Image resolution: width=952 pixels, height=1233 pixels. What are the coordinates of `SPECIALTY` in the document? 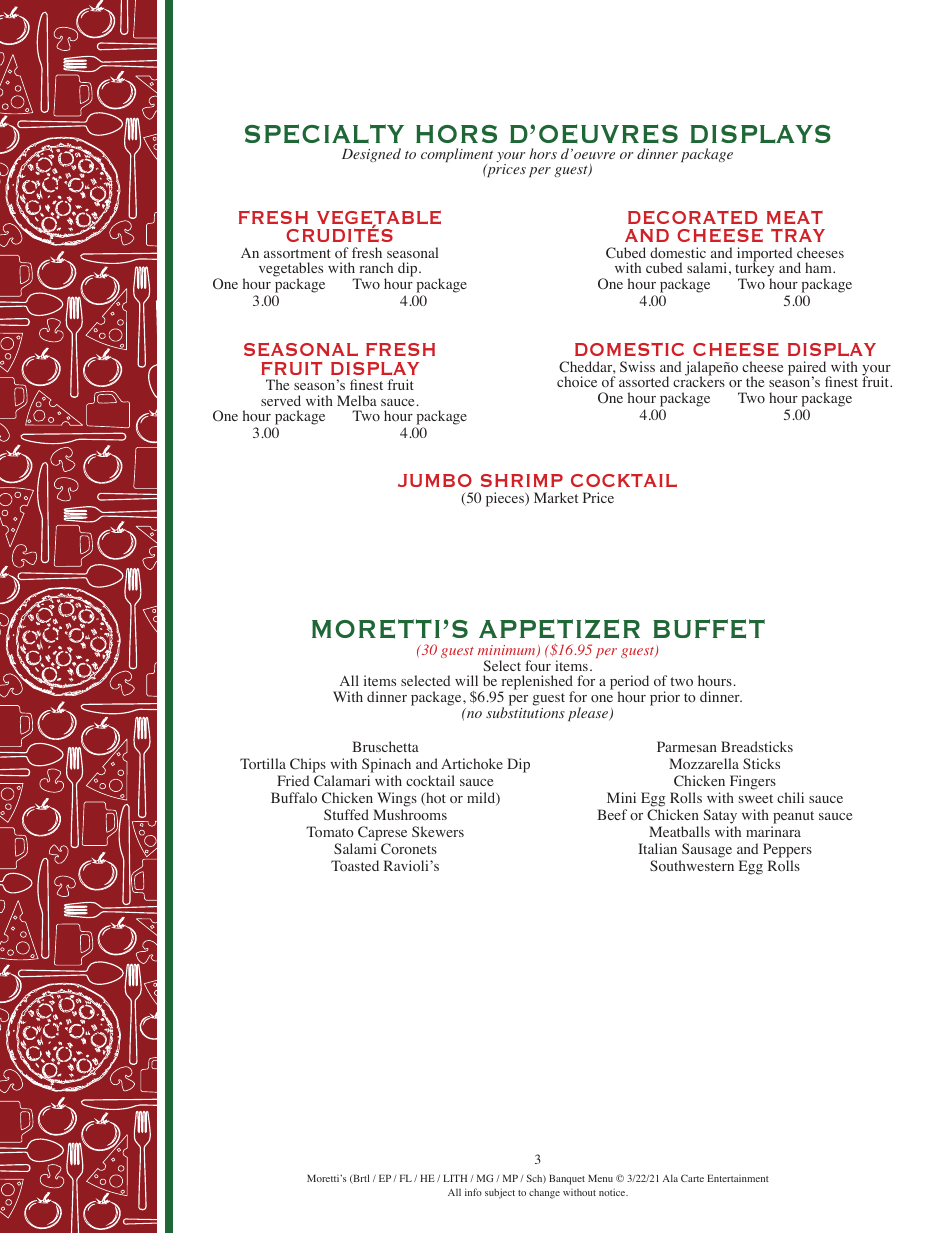 It's located at (324, 134).
